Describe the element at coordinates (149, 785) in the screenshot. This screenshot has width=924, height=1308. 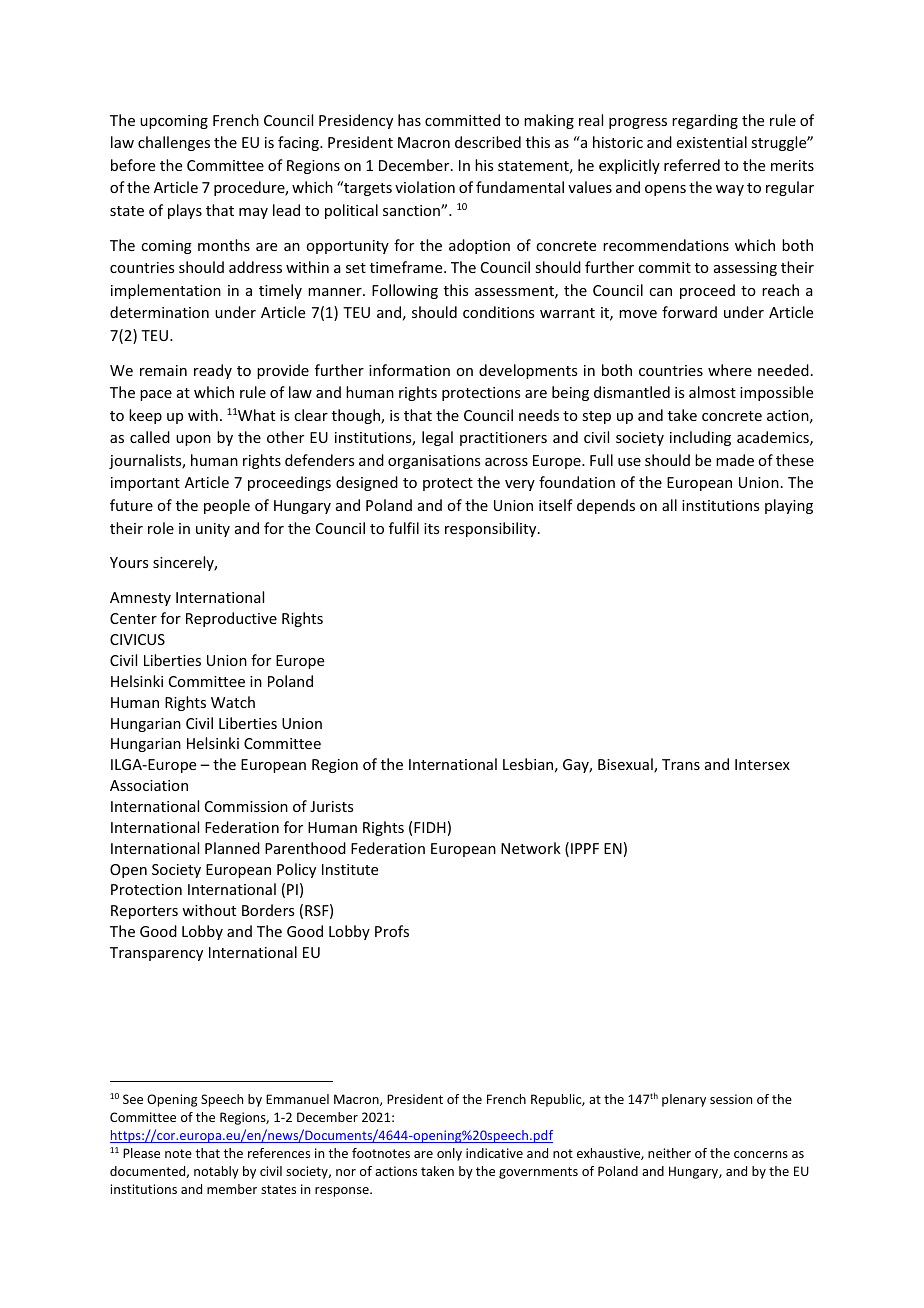
I see `Association` at that location.
